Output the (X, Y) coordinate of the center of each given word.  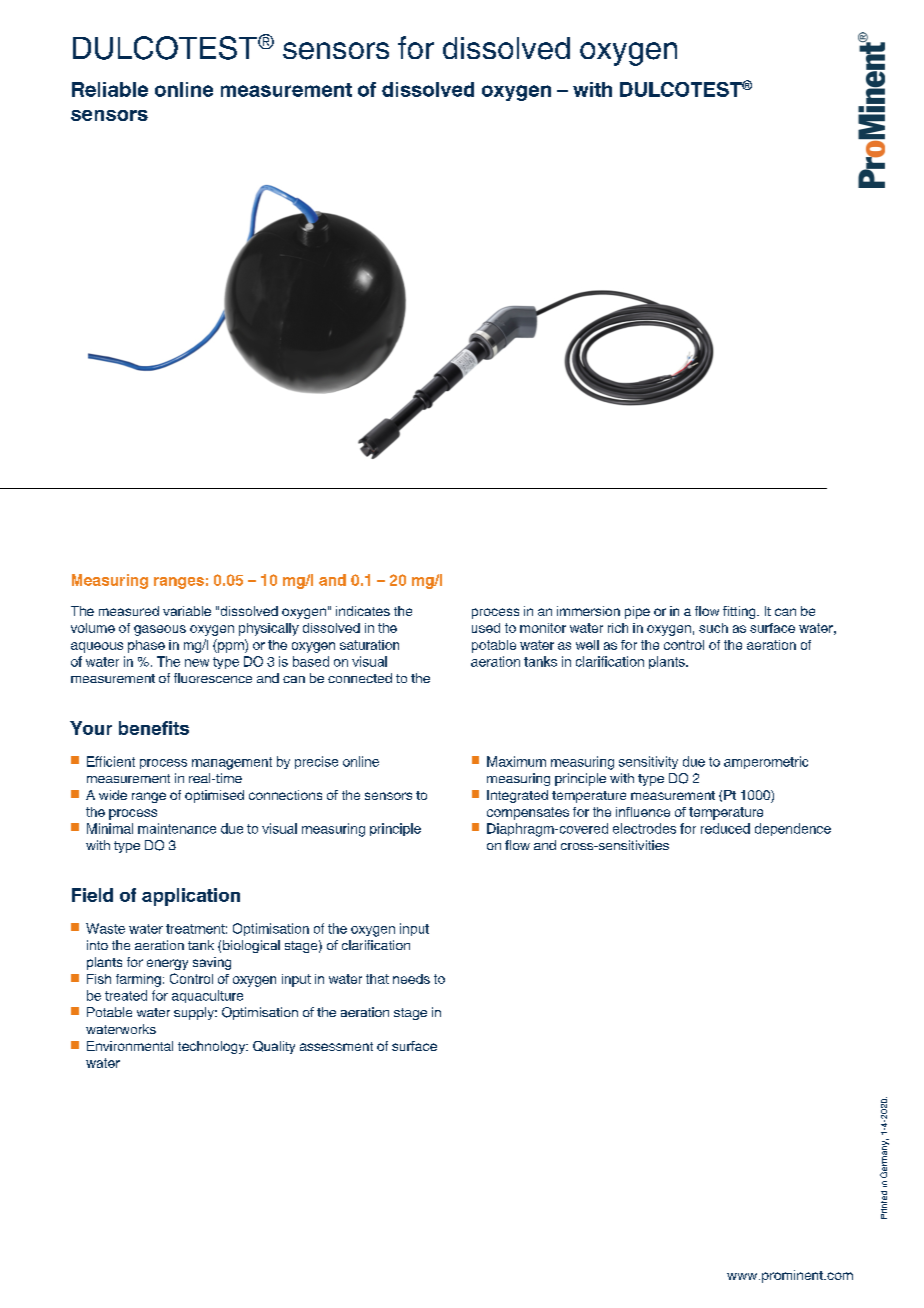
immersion (588, 611)
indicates (363, 611)
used (486, 628)
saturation (369, 645)
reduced (725, 828)
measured (129, 611)
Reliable (110, 89)
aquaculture (207, 996)
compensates (528, 813)
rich (618, 628)
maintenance (177, 828)
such (713, 628)
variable (187, 611)
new (197, 663)
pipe (637, 612)
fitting (740, 612)
